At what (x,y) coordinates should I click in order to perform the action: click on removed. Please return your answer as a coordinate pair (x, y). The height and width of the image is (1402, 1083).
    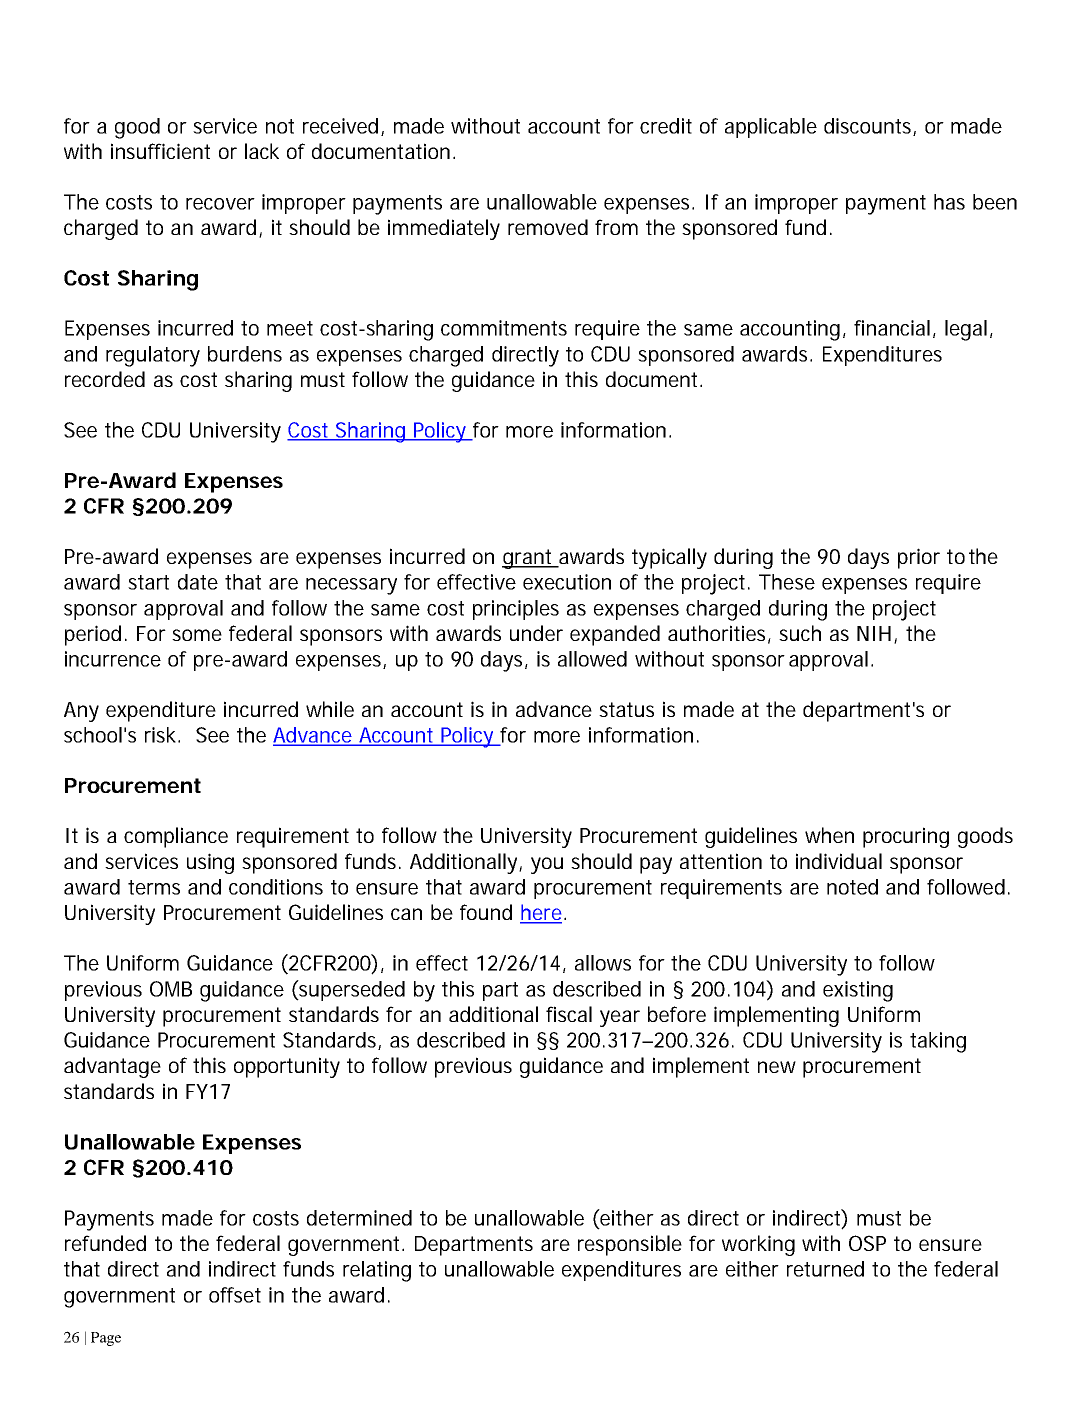
    Looking at the image, I should click on (548, 227).
